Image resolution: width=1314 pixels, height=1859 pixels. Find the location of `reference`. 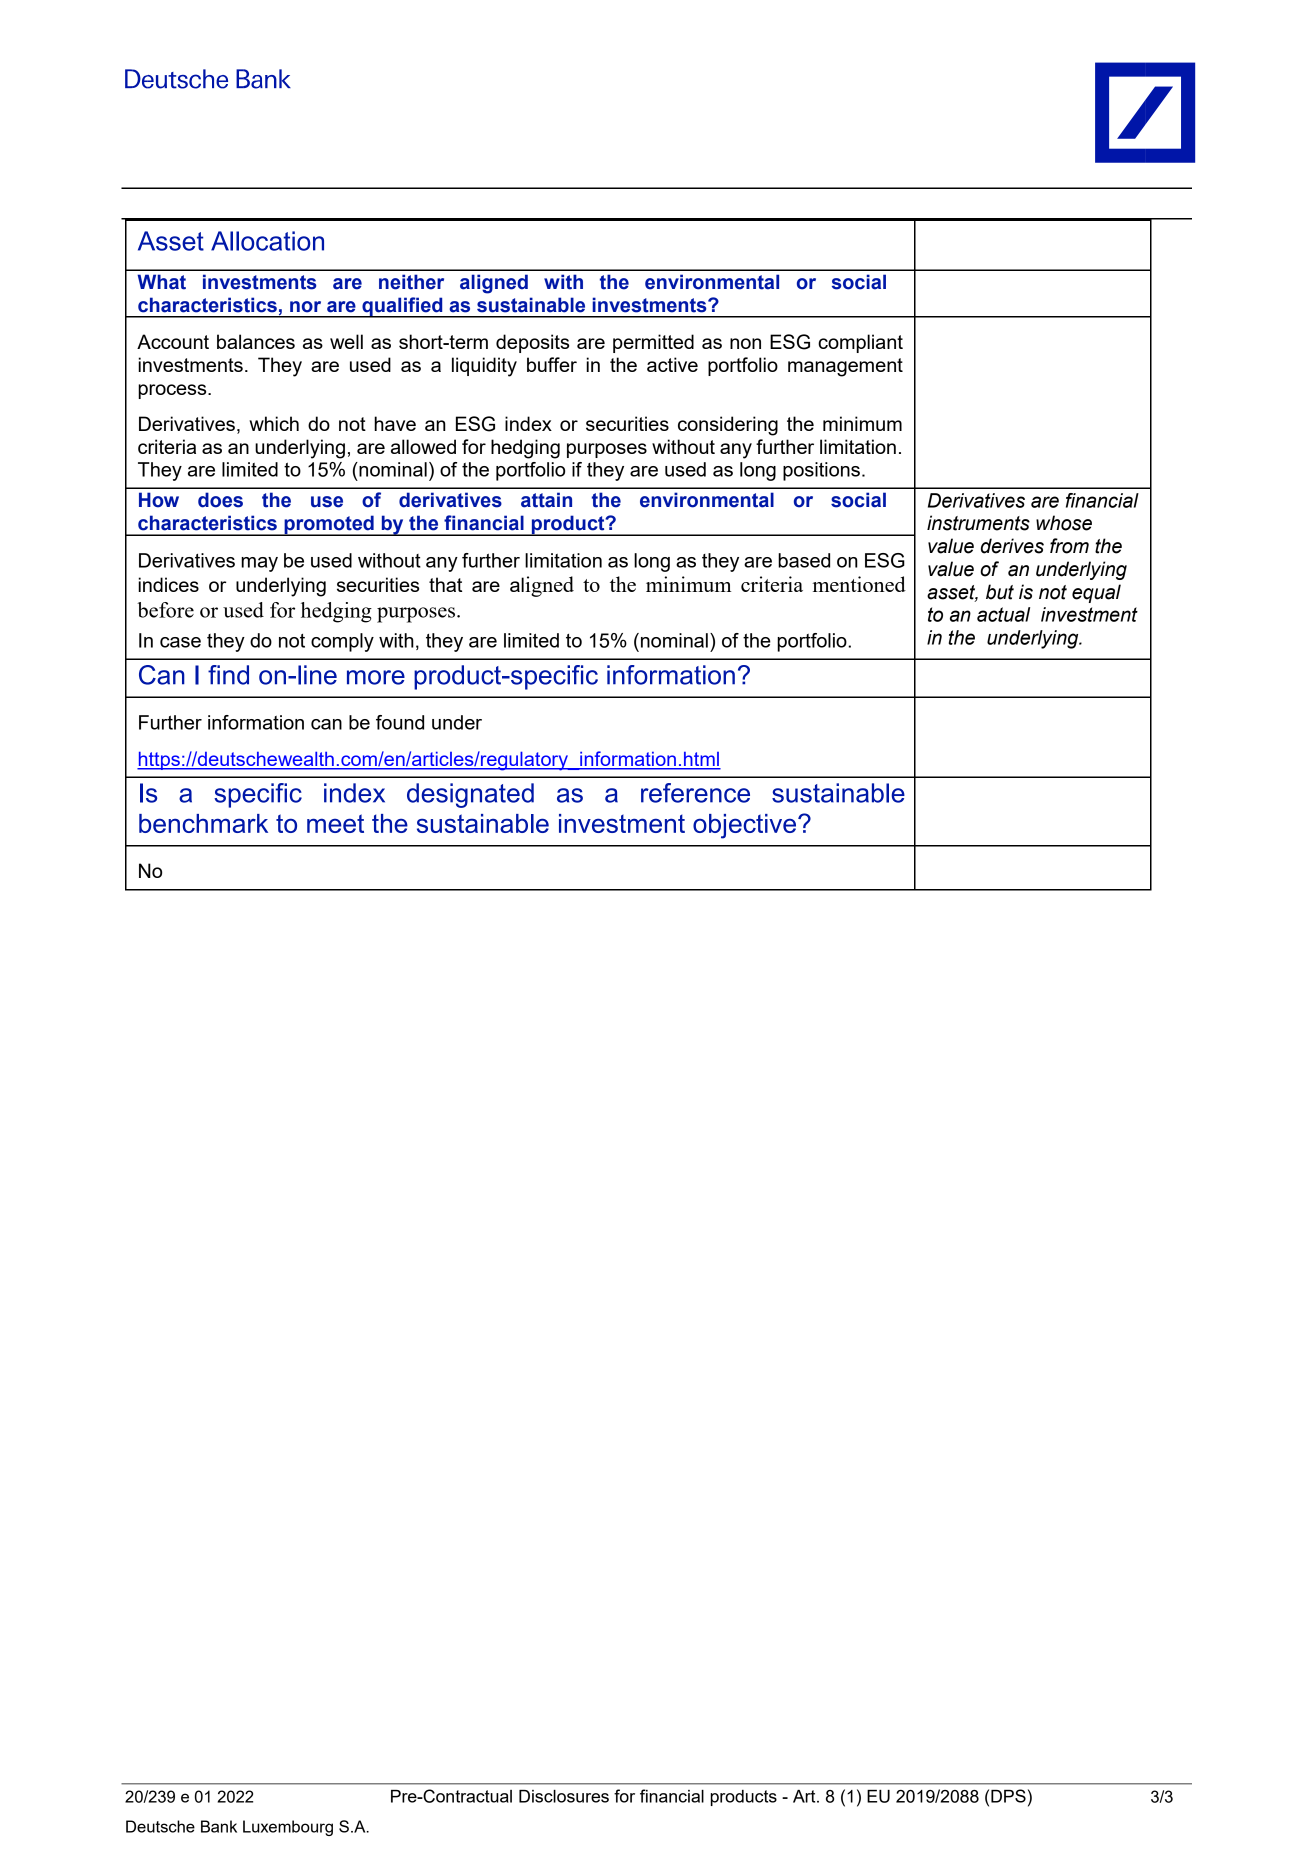

reference is located at coordinates (695, 793).
